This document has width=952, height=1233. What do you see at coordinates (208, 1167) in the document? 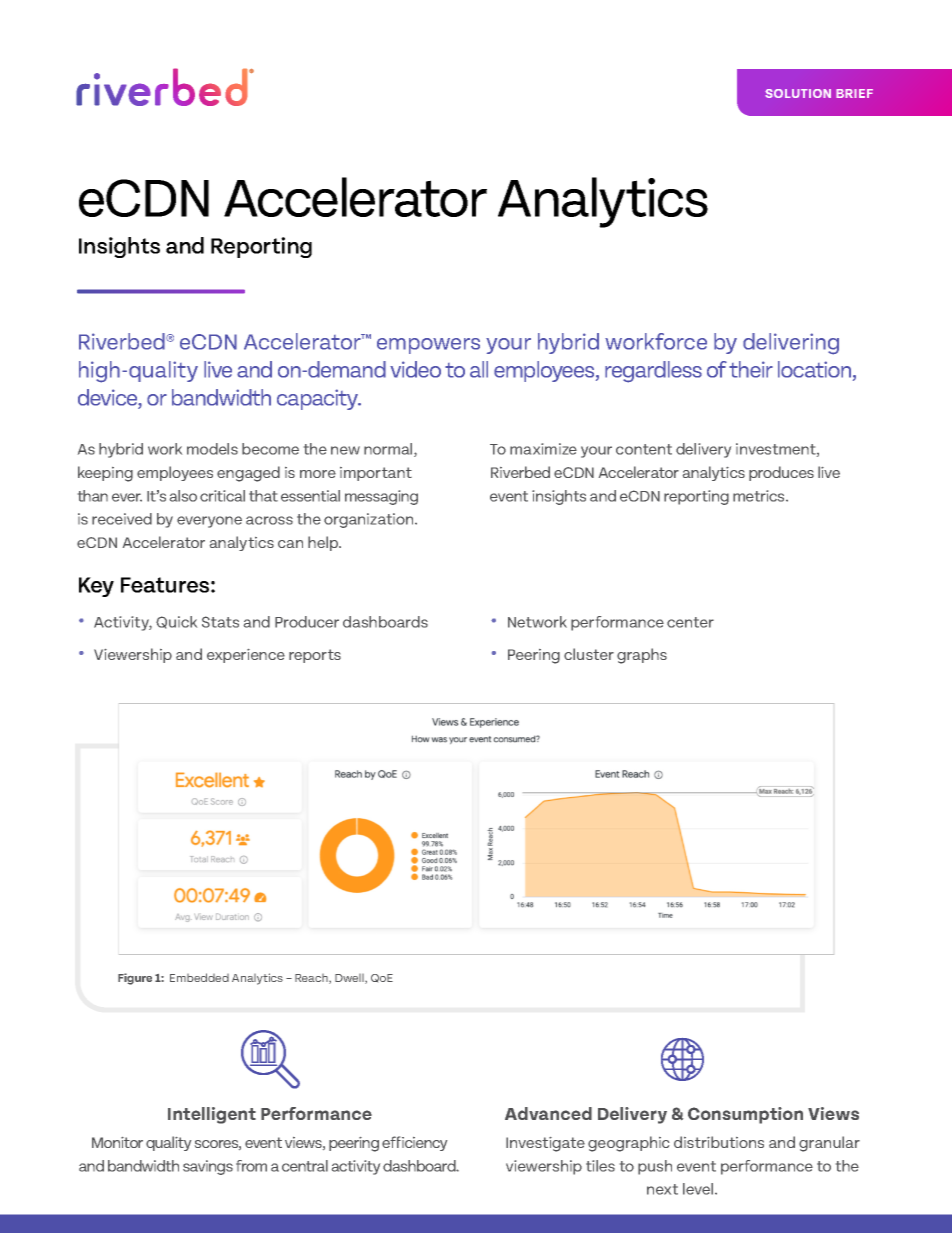
I see `savings` at bounding box center [208, 1167].
